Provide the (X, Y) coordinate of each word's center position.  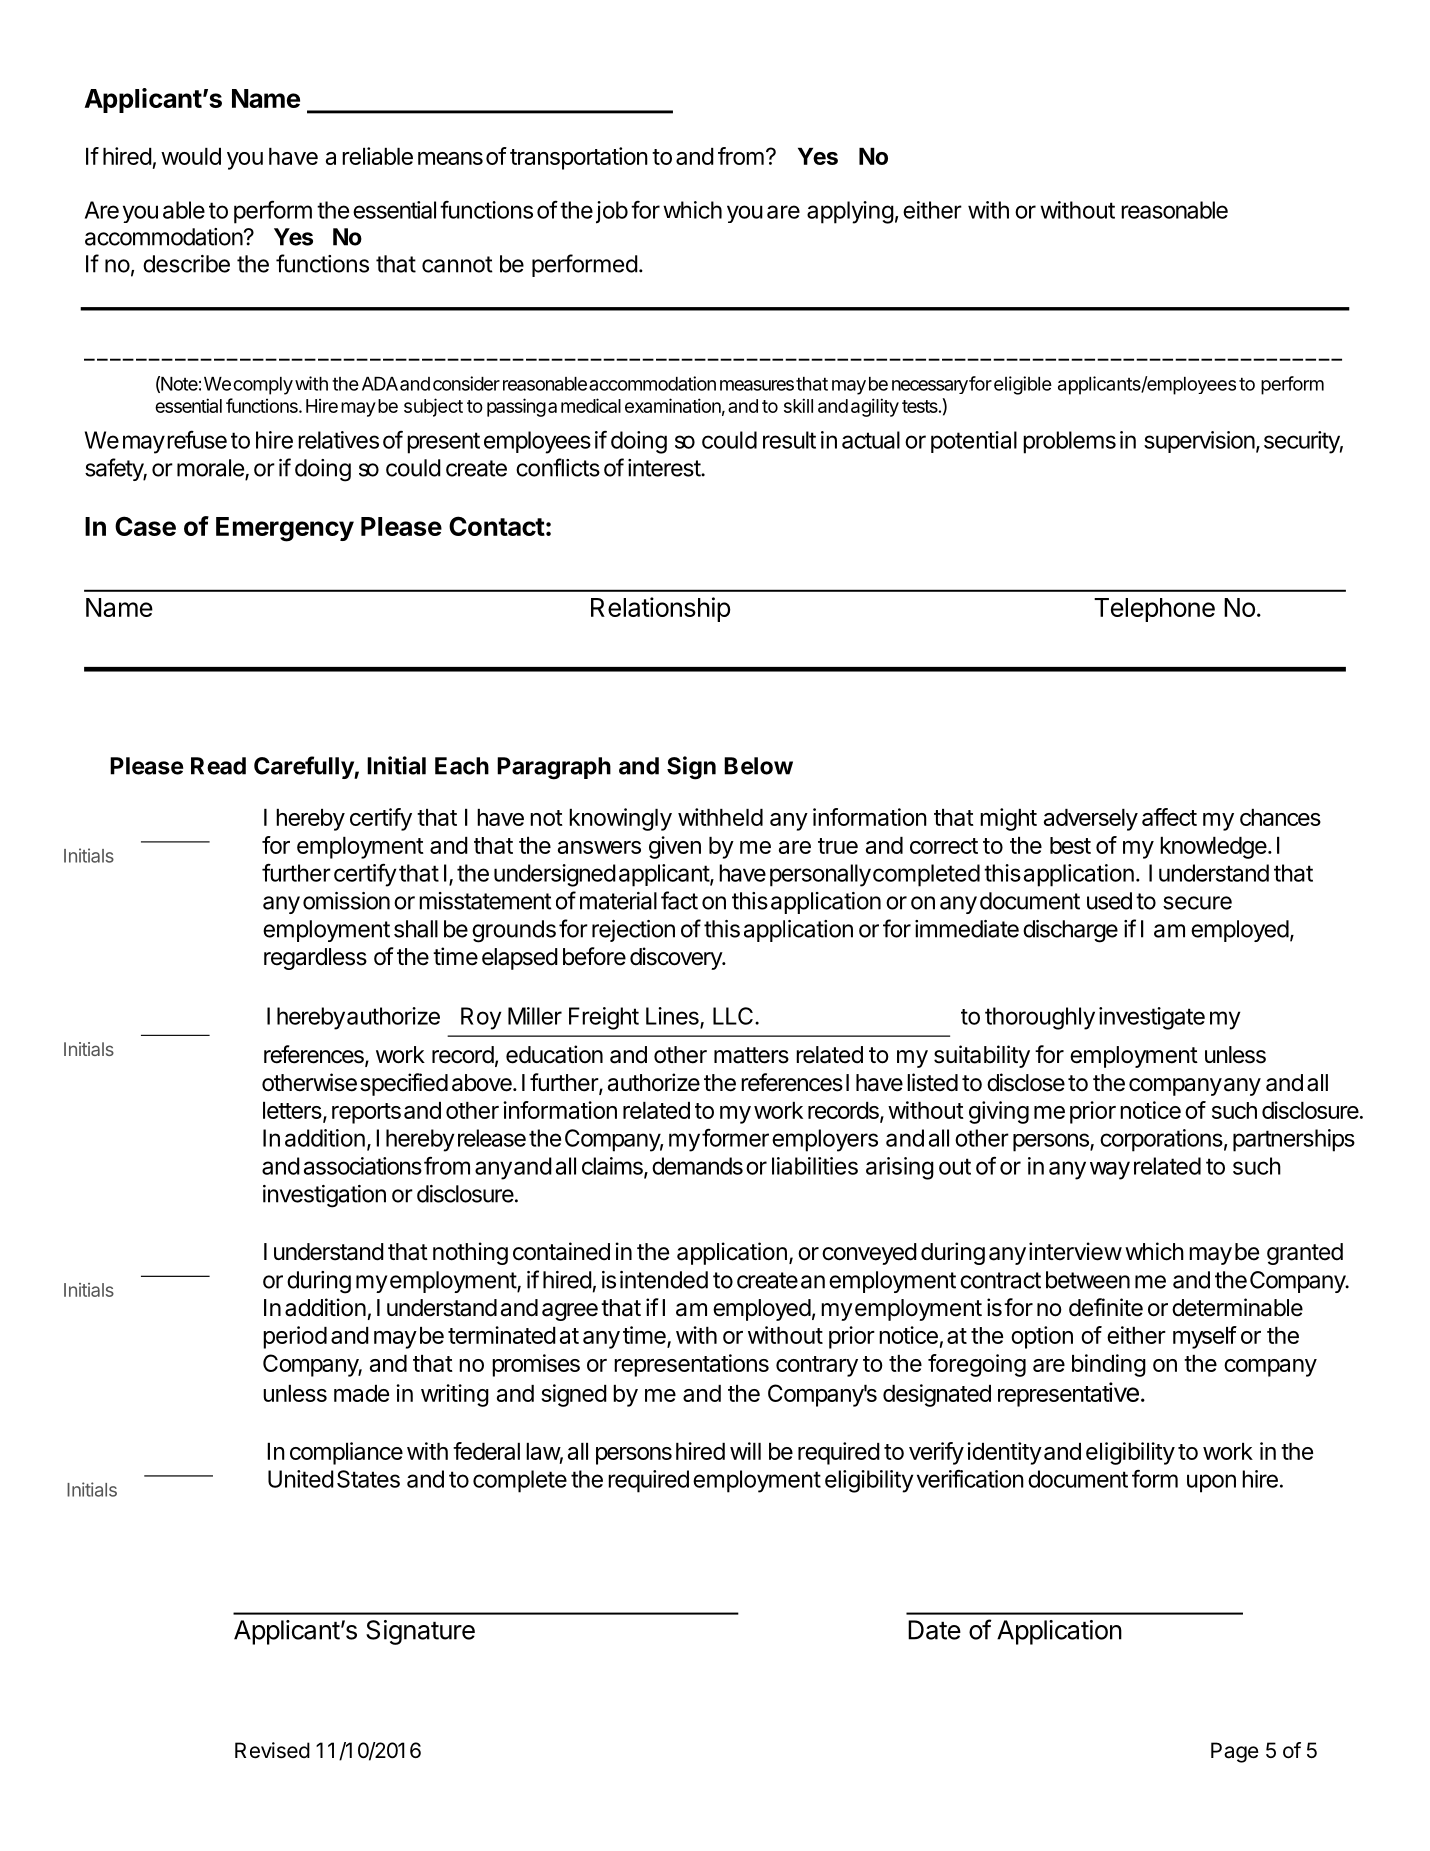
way (1110, 1170)
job (612, 212)
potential (974, 442)
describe (186, 264)
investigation (324, 1196)
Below (758, 766)
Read (218, 766)
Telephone (1154, 610)
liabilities (815, 1166)
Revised (272, 1750)
